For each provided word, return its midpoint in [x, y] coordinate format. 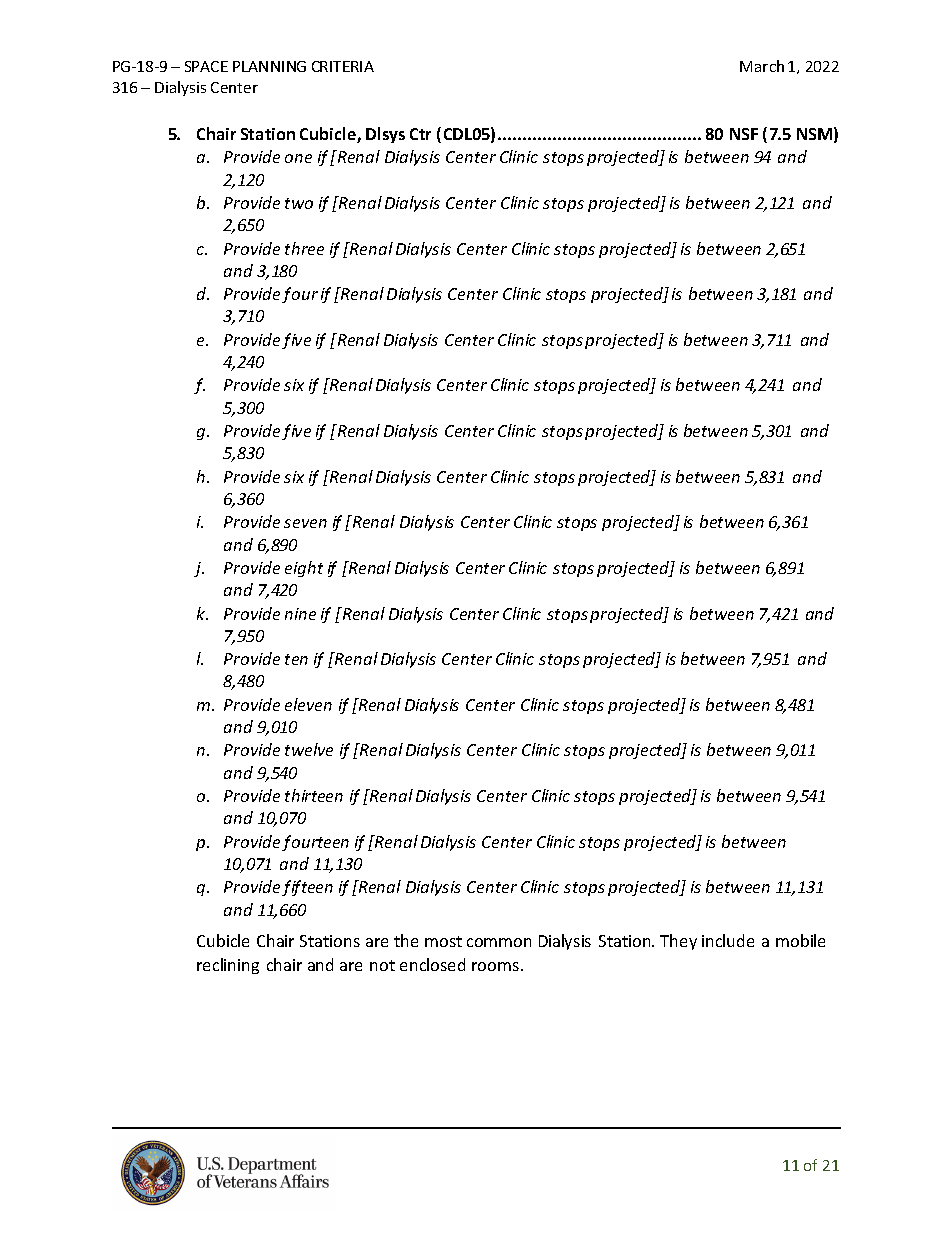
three [304, 248]
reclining [228, 966]
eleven [308, 704]
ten [296, 659]
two [299, 203]
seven [305, 523]
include [728, 940]
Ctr [420, 134]
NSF [744, 134]
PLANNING [269, 66]
